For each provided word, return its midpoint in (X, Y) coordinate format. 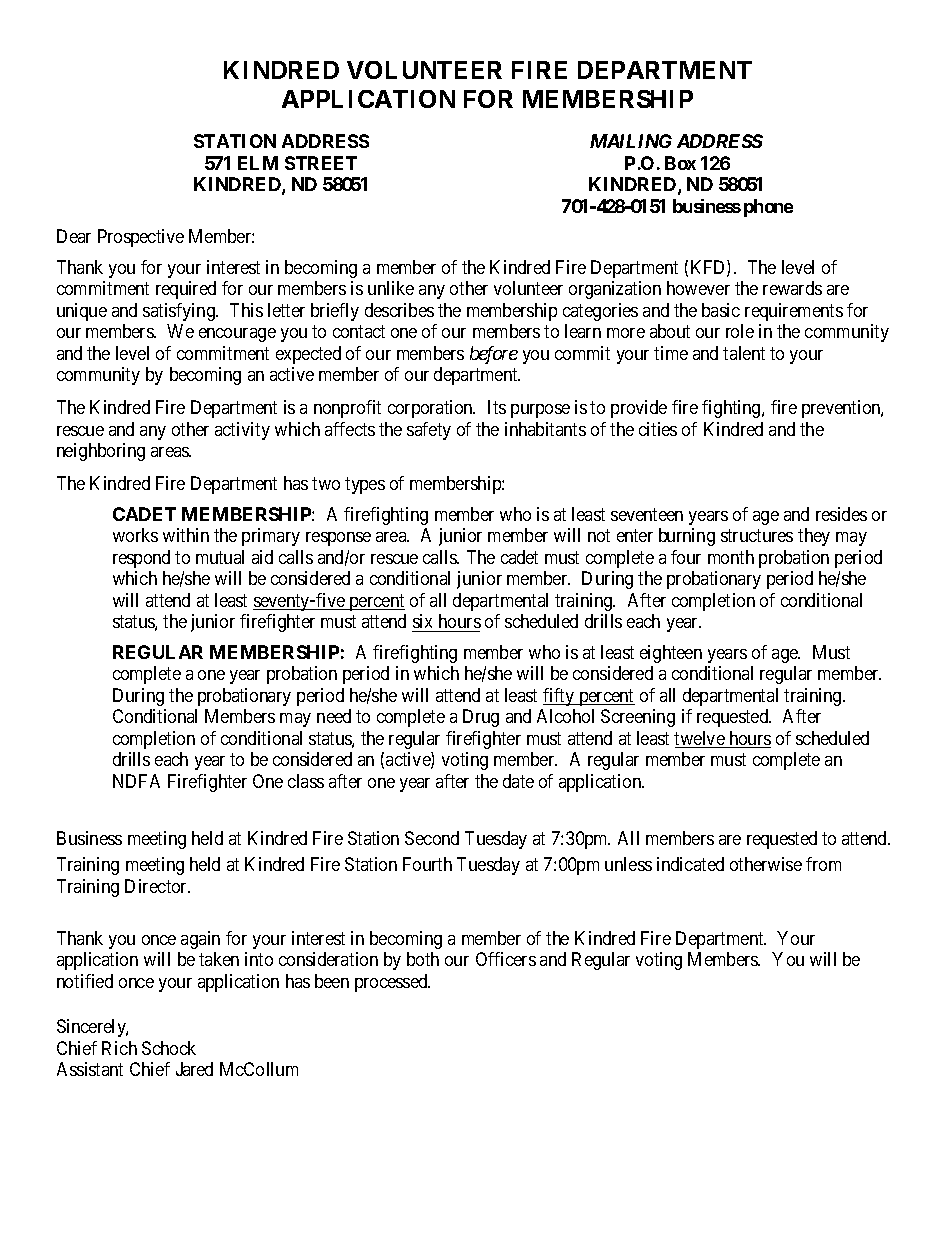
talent (744, 353)
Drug (481, 718)
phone (768, 208)
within (186, 535)
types (365, 485)
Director (157, 886)
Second (432, 838)
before (494, 355)
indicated (690, 864)
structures (757, 535)
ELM (258, 163)
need (334, 716)
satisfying (180, 312)
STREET (321, 163)
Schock (169, 1048)
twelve (700, 739)
